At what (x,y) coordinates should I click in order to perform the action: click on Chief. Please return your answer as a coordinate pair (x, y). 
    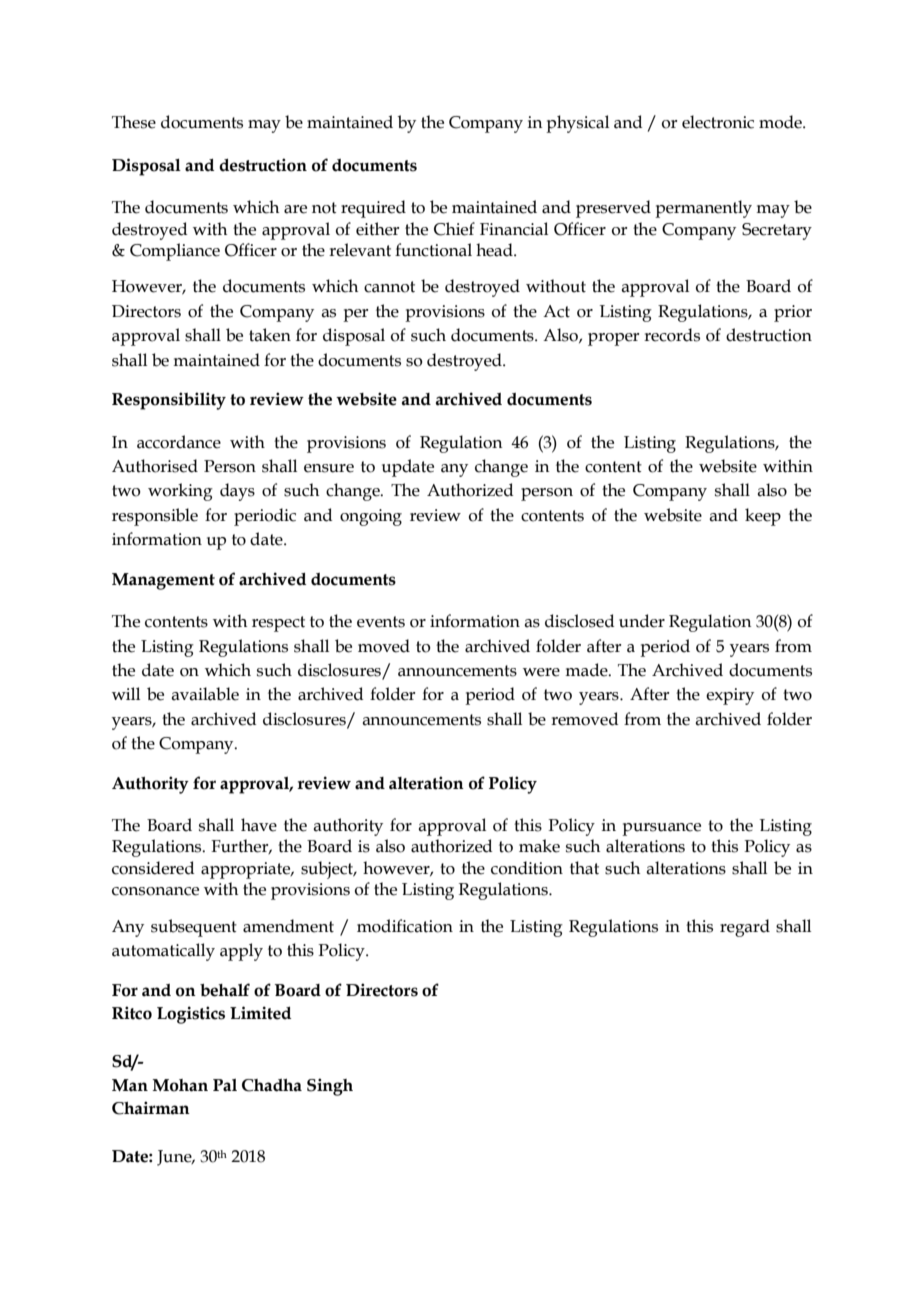
    Looking at the image, I should click on (454, 229).
